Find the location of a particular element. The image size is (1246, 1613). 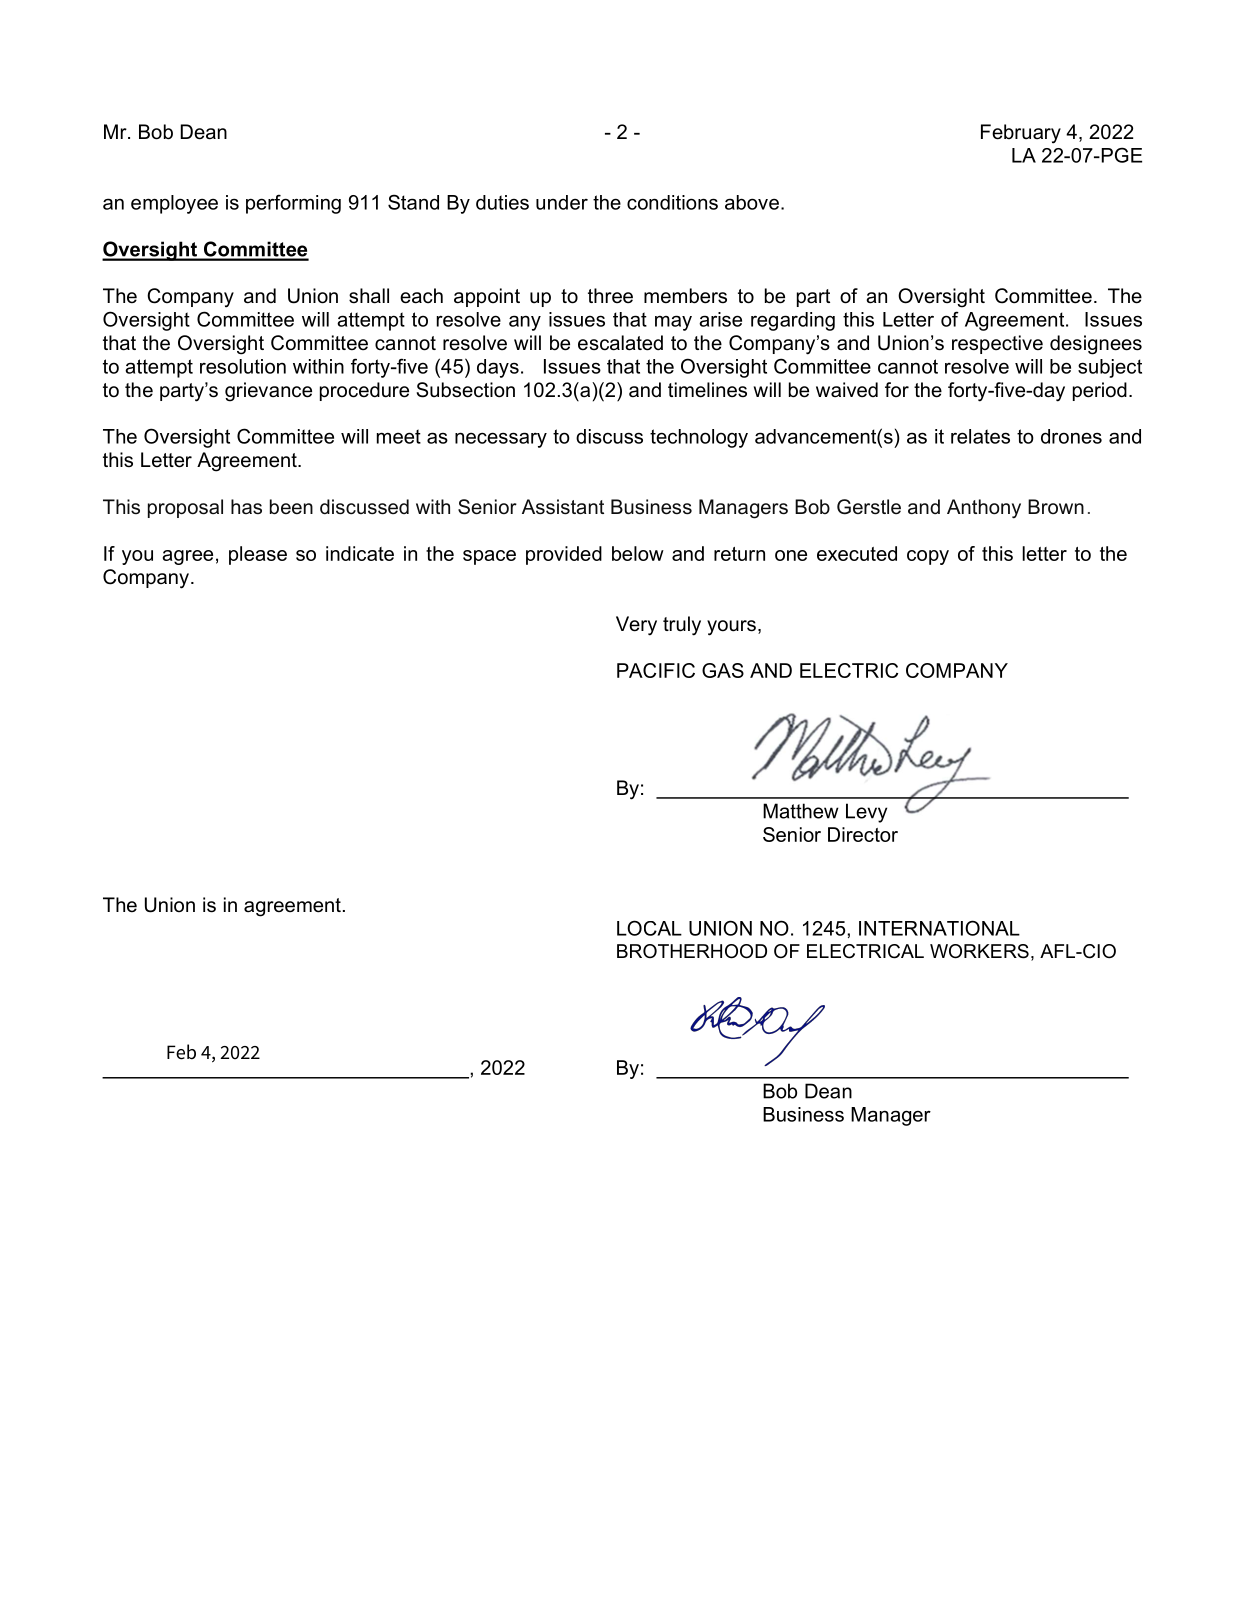

please is located at coordinates (258, 555).
